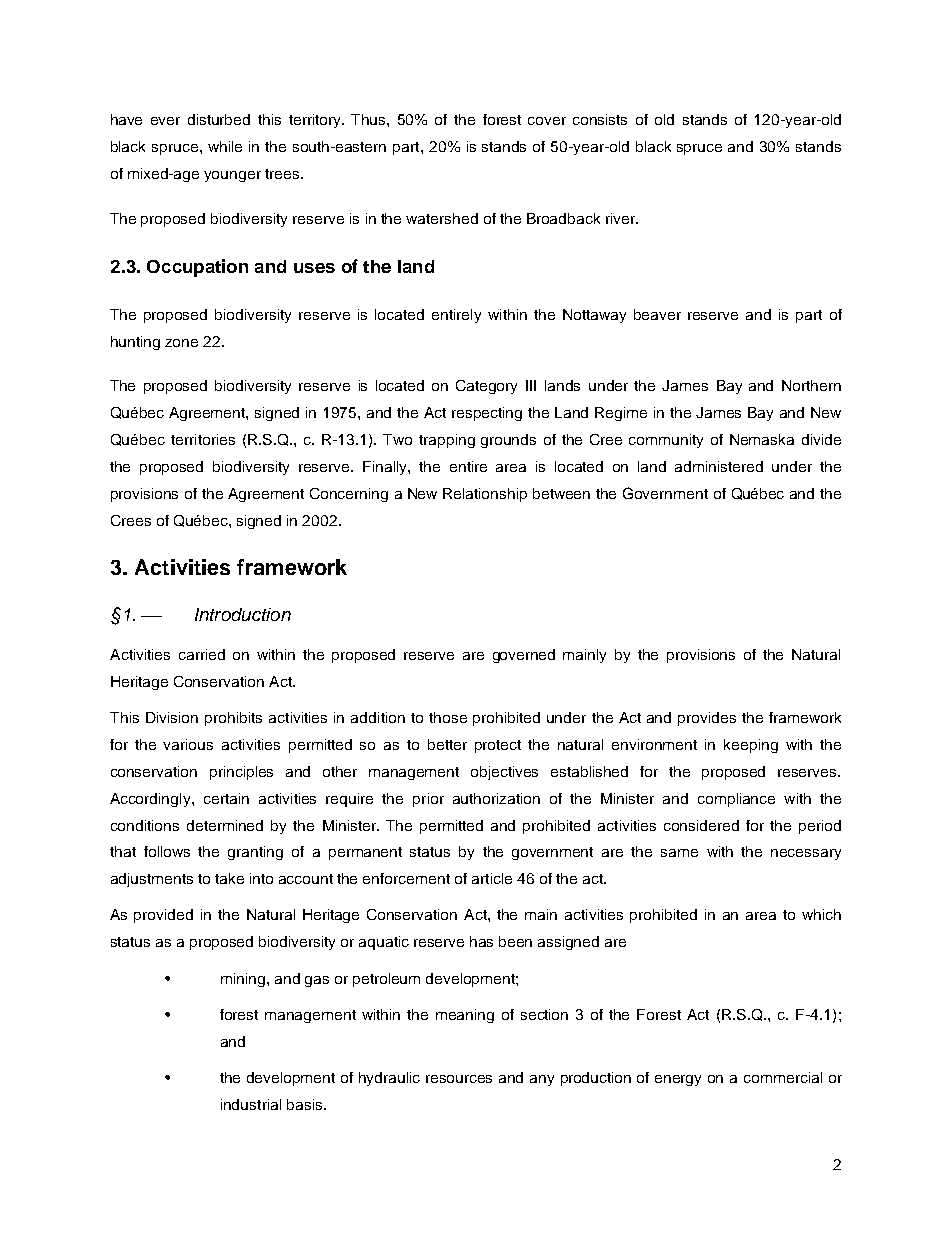 This document has width=952, height=1233. I want to click on resources, so click(459, 1079).
